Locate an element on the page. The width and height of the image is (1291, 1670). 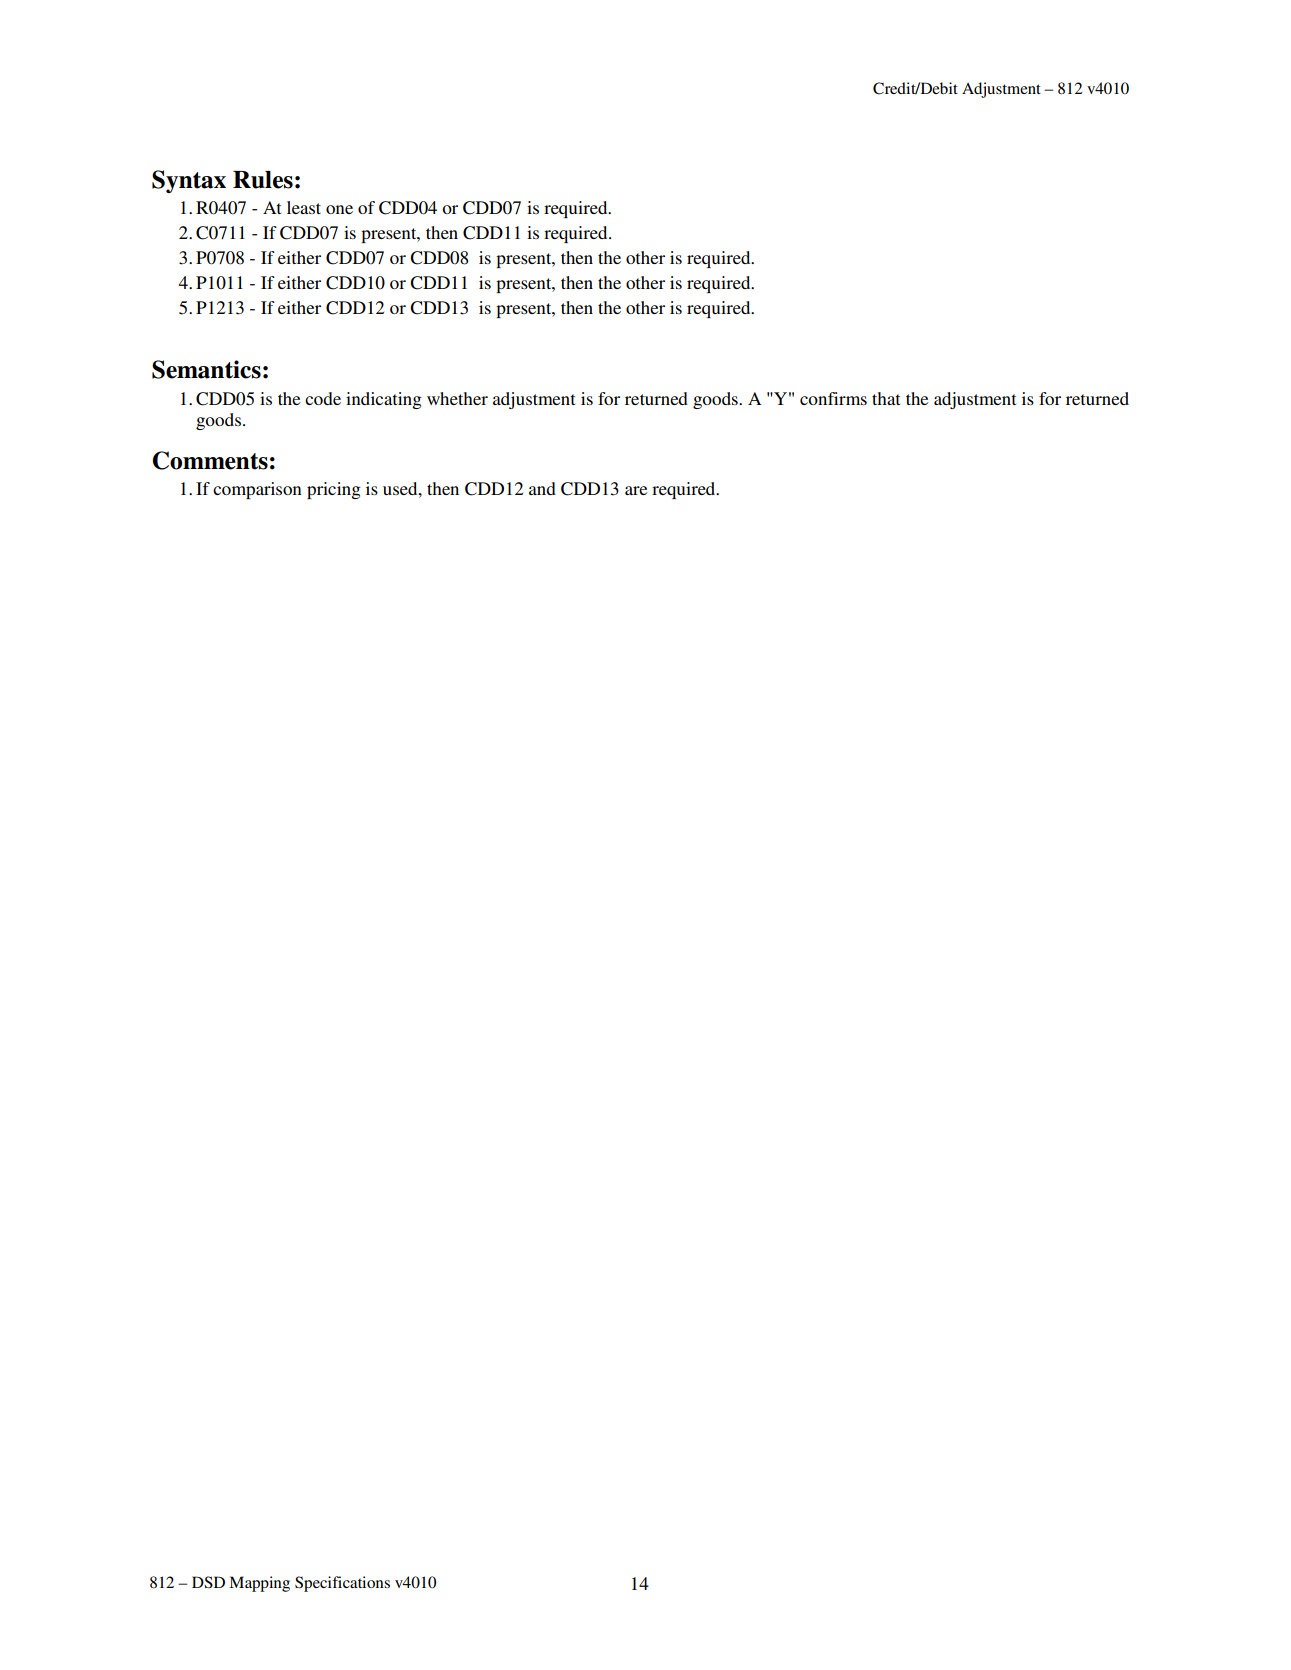
code is located at coordinates (323, 398).
